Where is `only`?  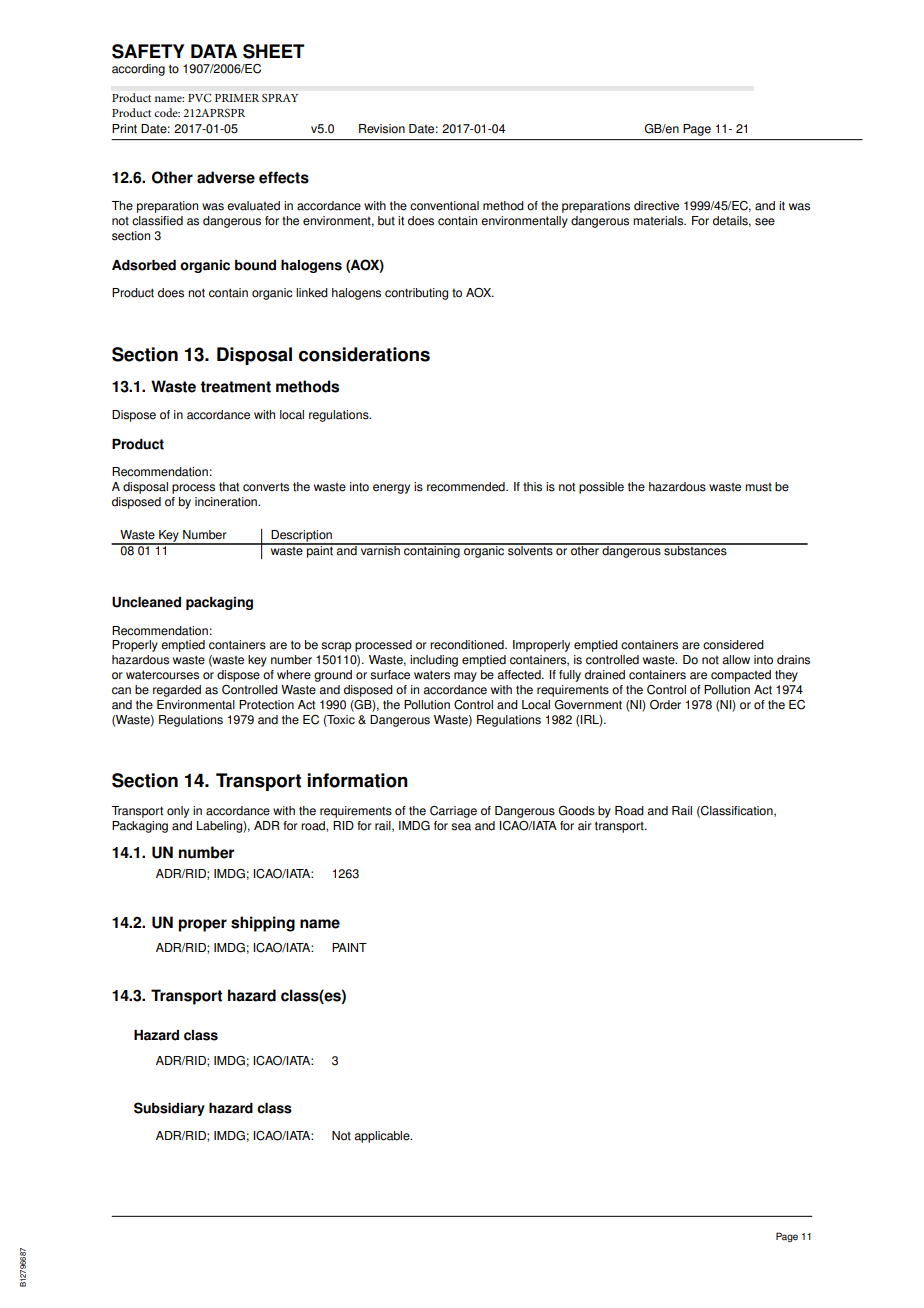
only is located at coordinates (178, 812).
